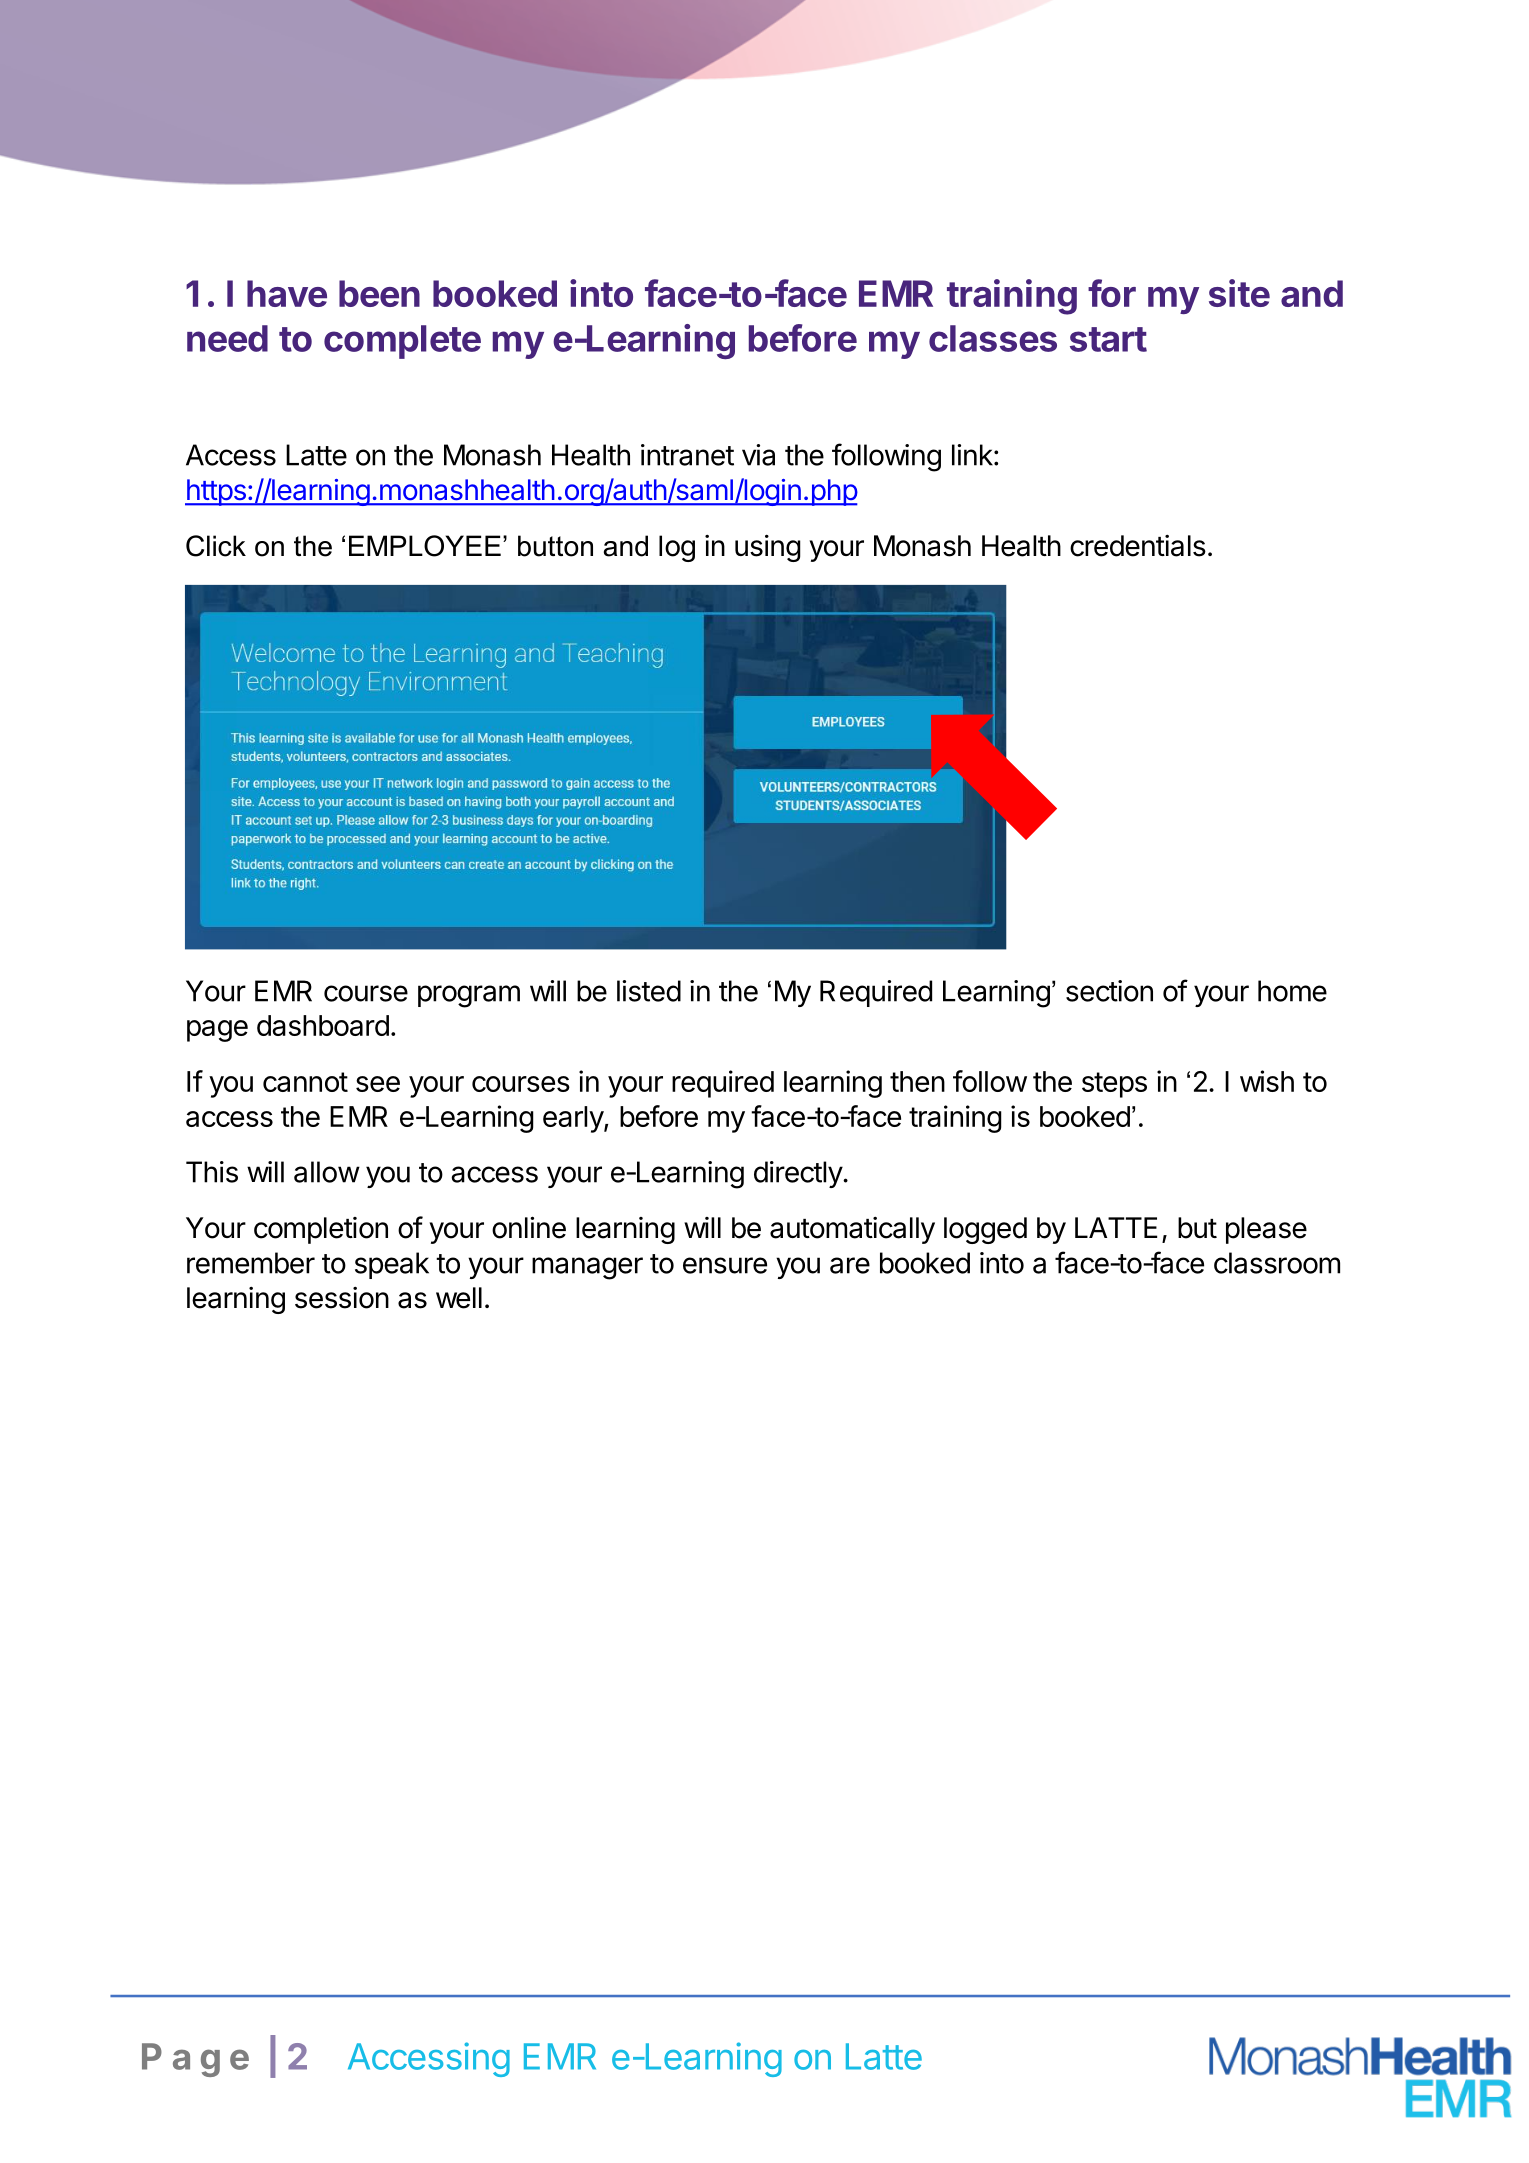 This document has height=2163, width=1529. I want to click on then, so click(917, 1081).
